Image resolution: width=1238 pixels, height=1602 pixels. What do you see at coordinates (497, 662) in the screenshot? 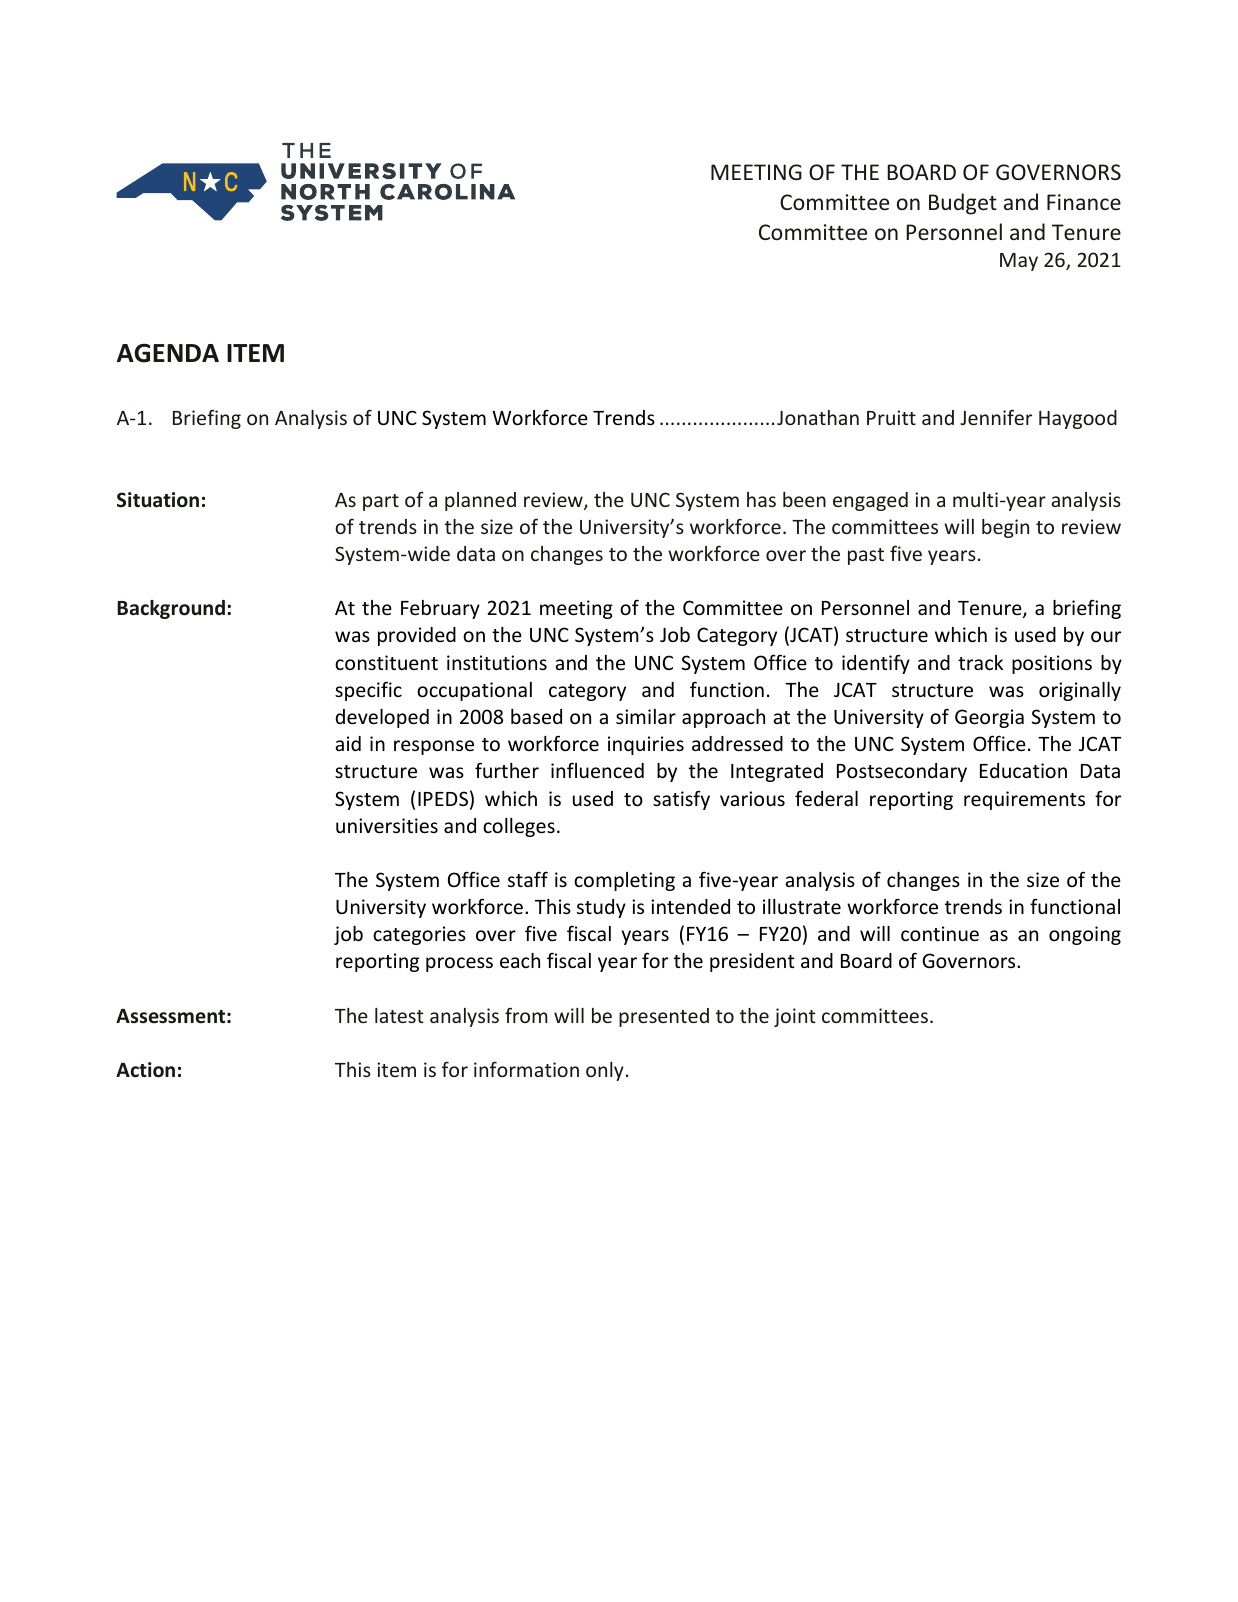
I see `institutions` at bounding box center [497, 662].
